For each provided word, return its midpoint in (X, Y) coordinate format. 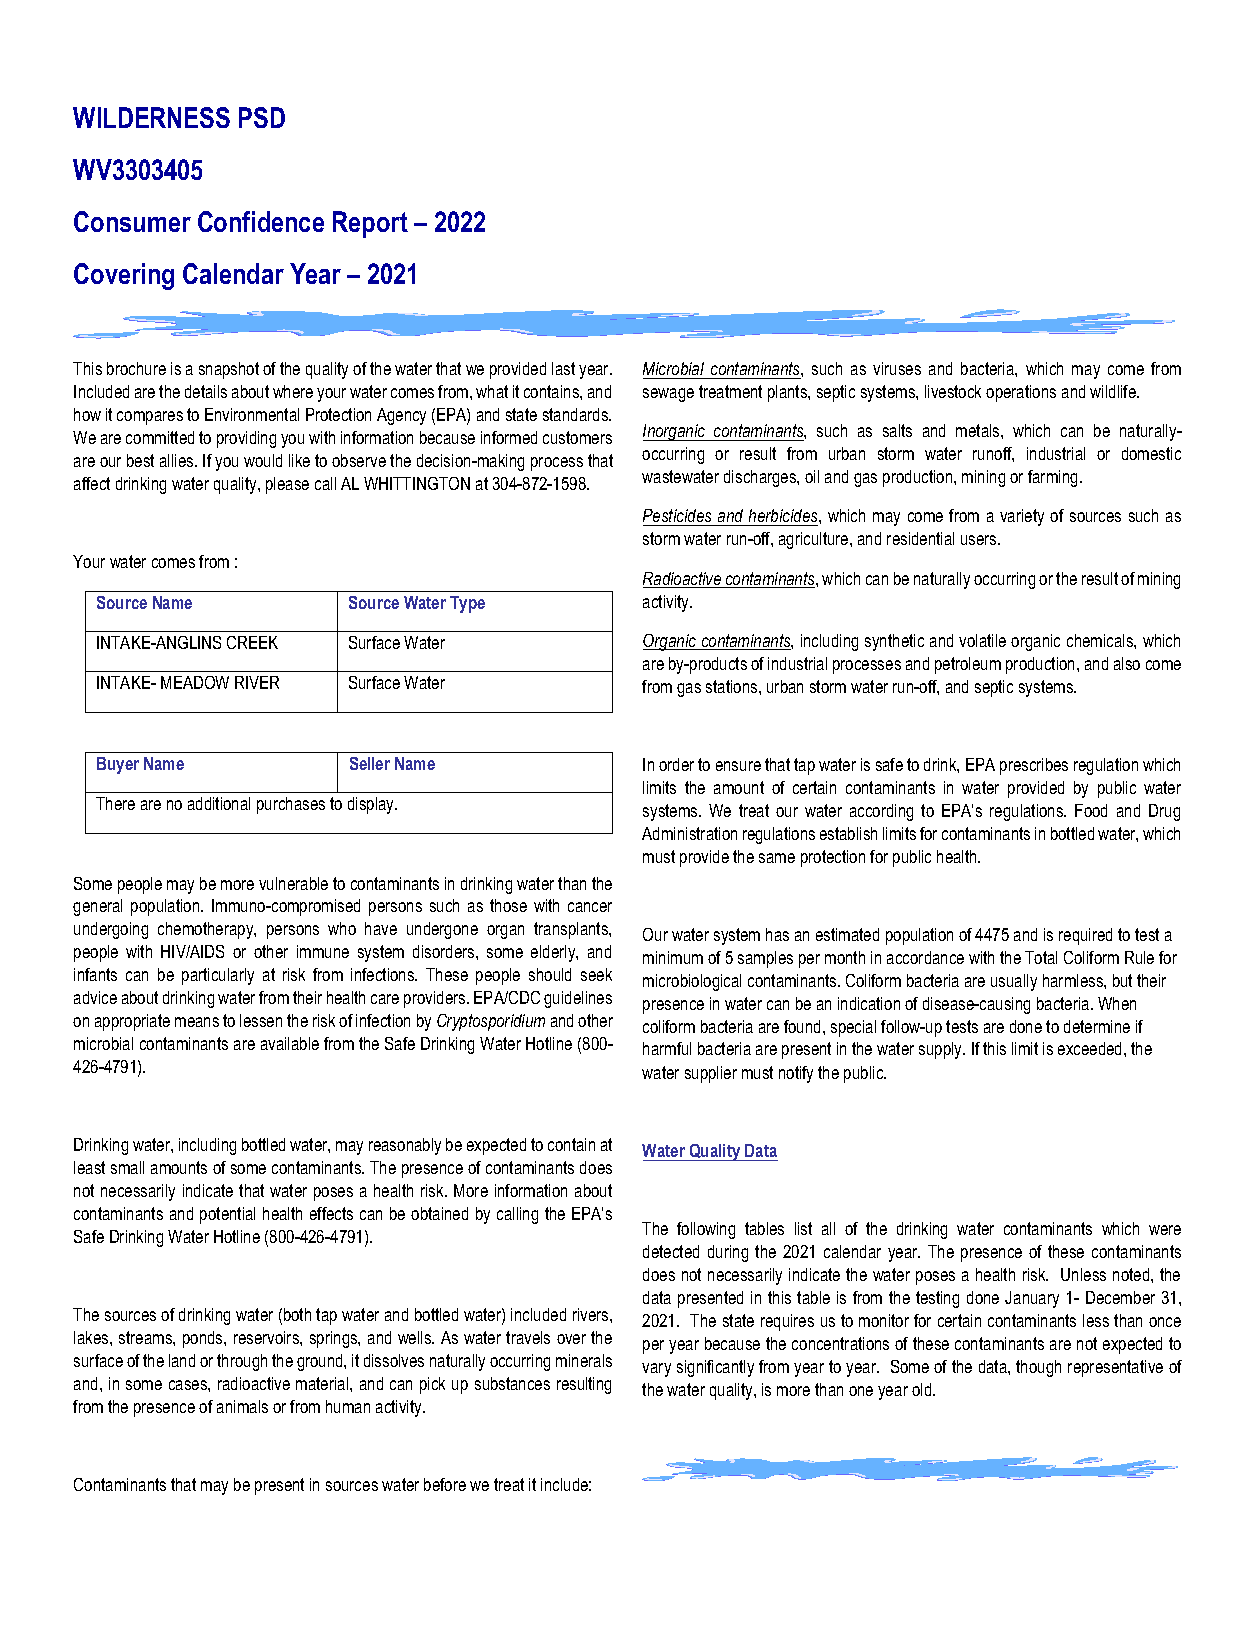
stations (733, 686)
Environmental (252, 414)
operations (1021, 393)
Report (370, 224)
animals (242, 1406)
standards (577, 414)
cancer (590, 907)
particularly (218, 976)
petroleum (968, 665)
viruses (897, 368)
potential (227, 1215)
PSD (262, 117)
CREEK (252, 642)
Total (1041, 957)
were (1165, 1230)
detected (671, 1251)
